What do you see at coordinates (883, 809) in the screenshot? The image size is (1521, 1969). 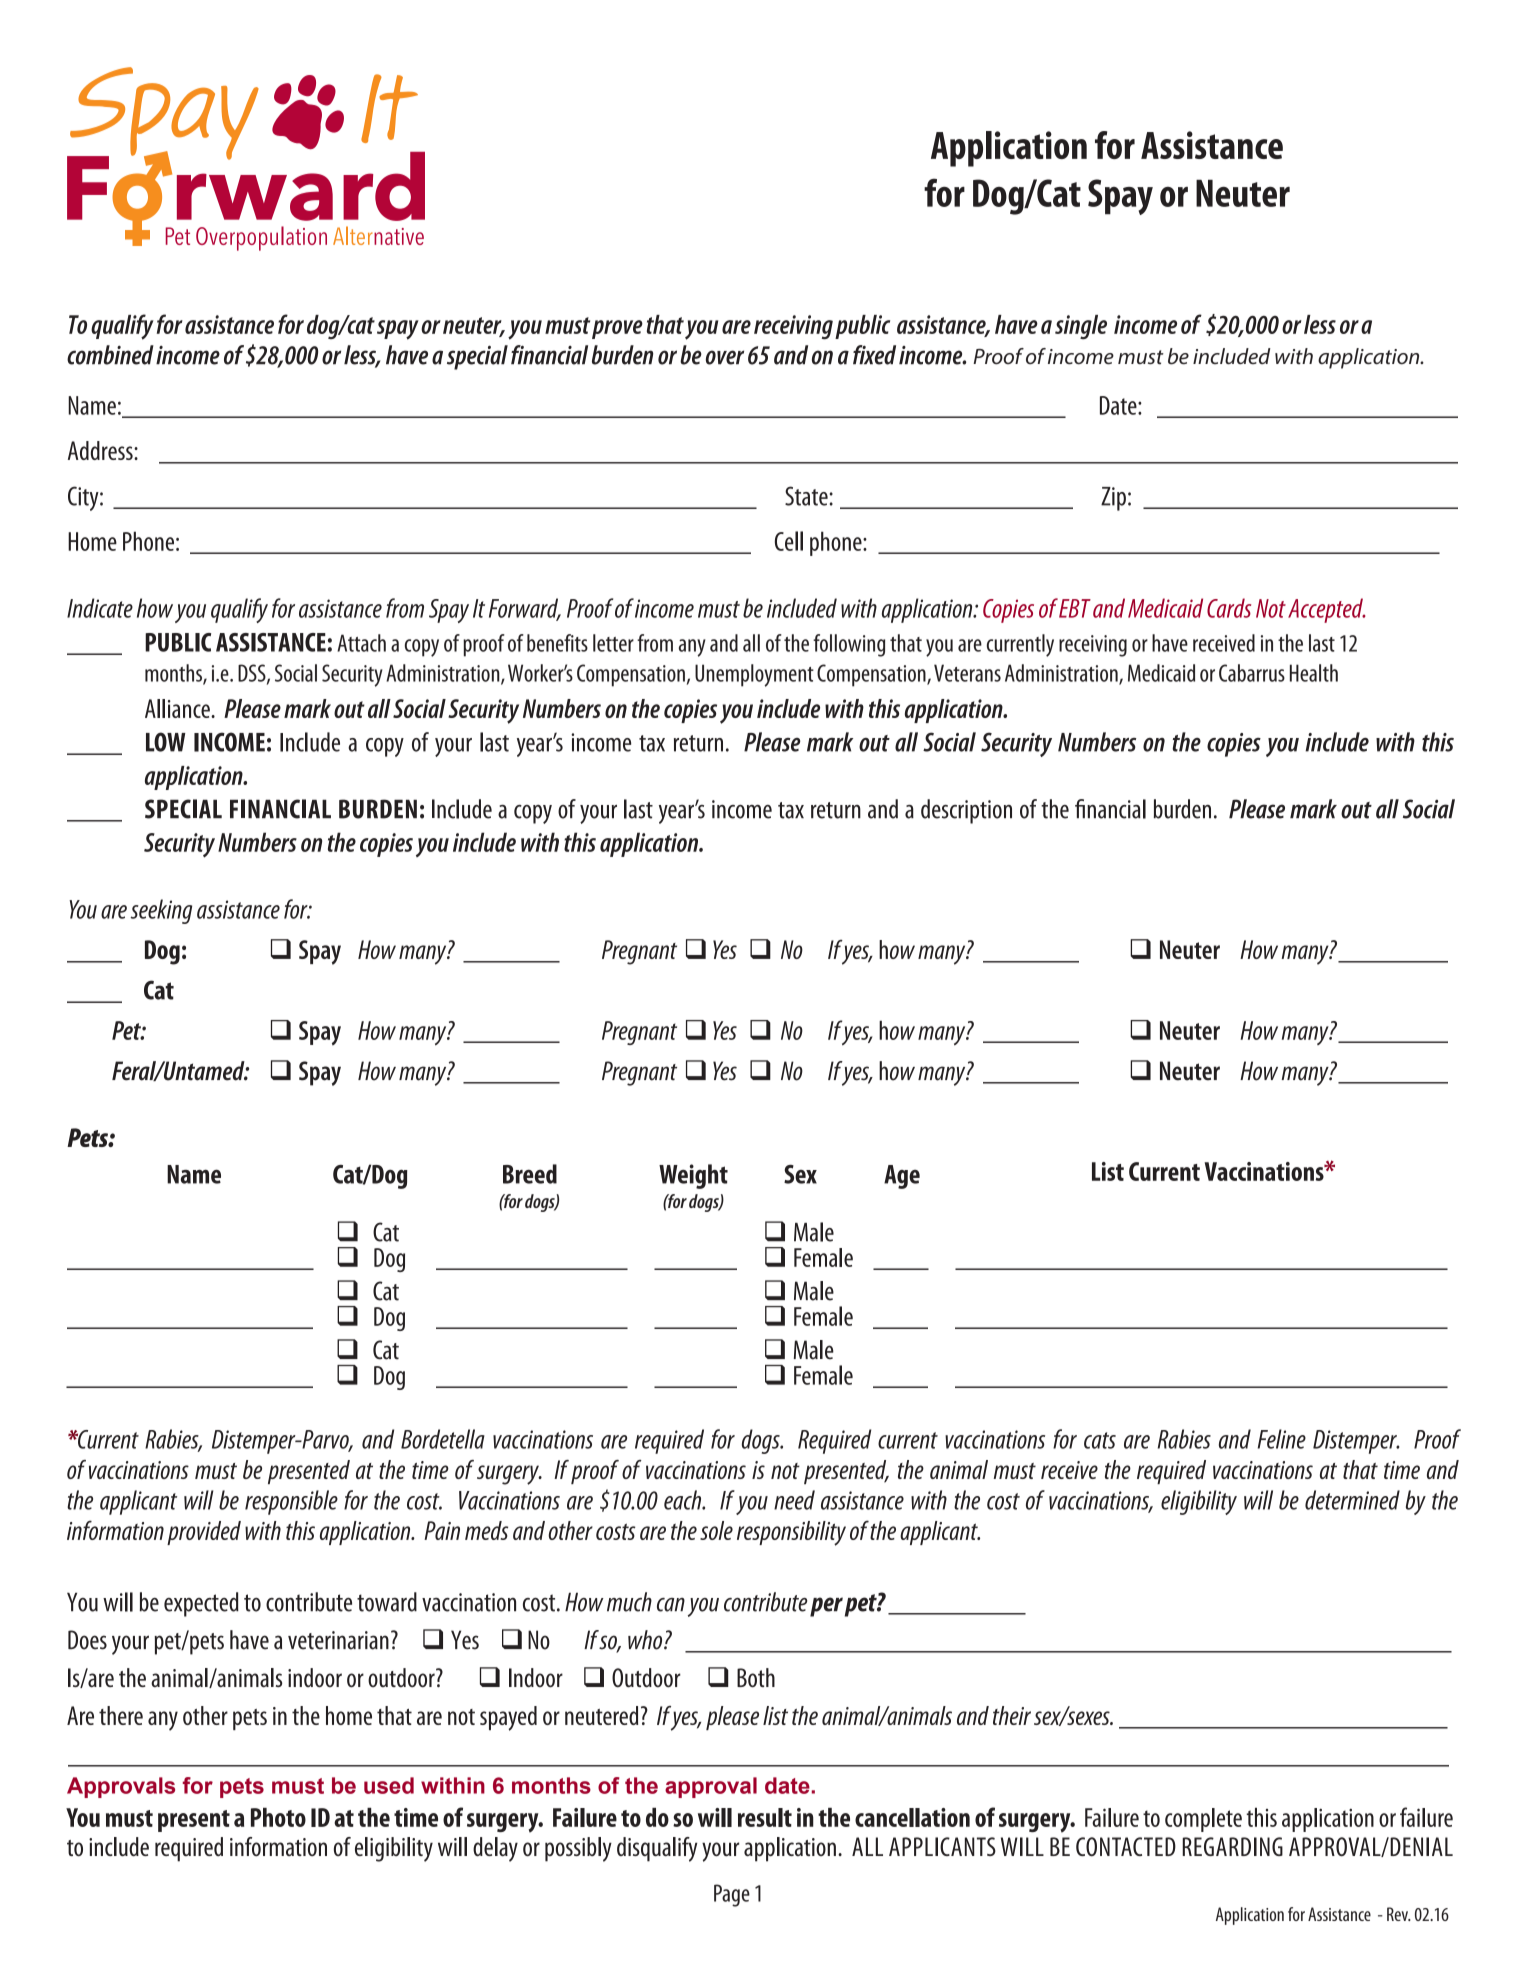 I see `and` at bounding box center [883, 809].
